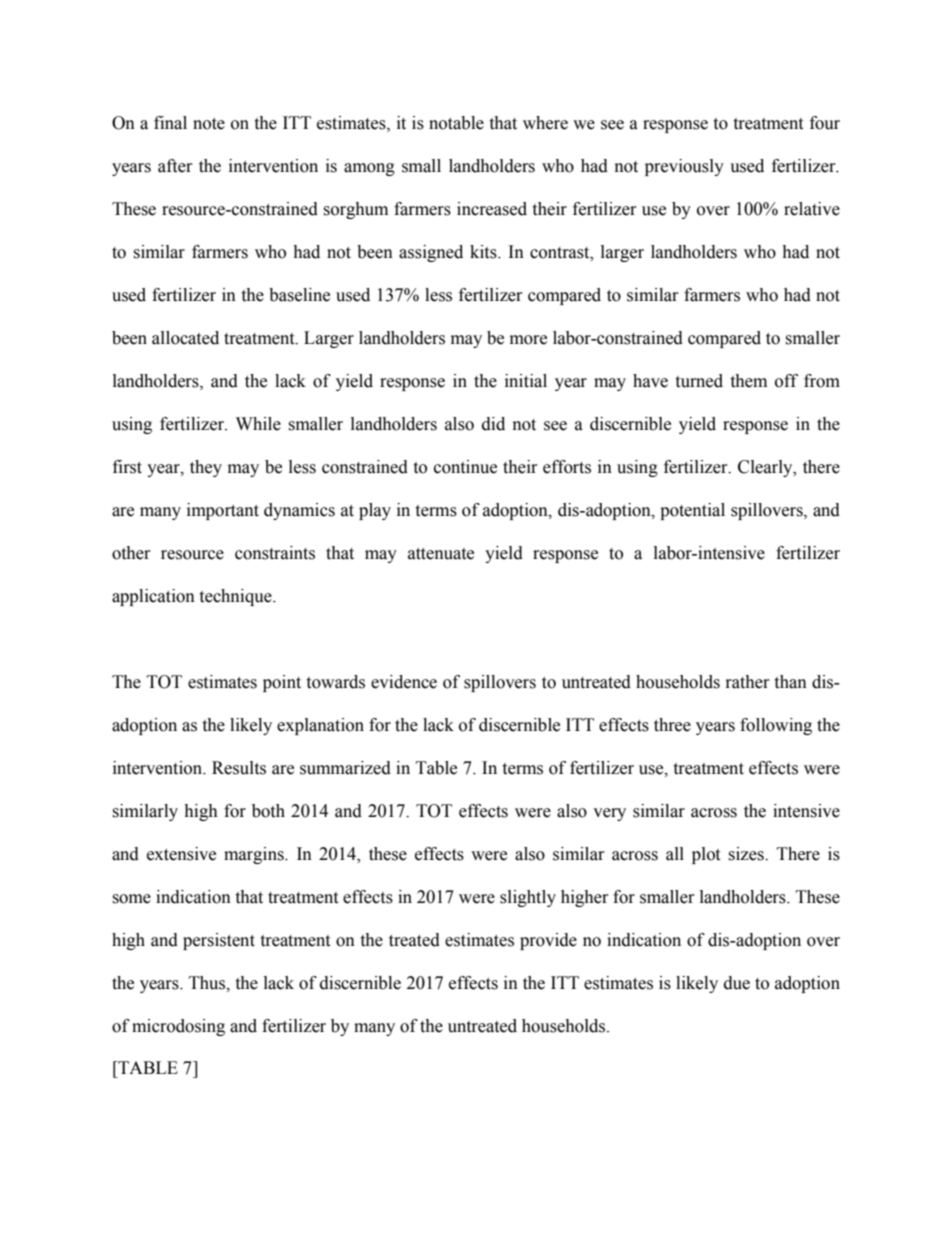  I want to click on attenuate, so click(441, 554).
